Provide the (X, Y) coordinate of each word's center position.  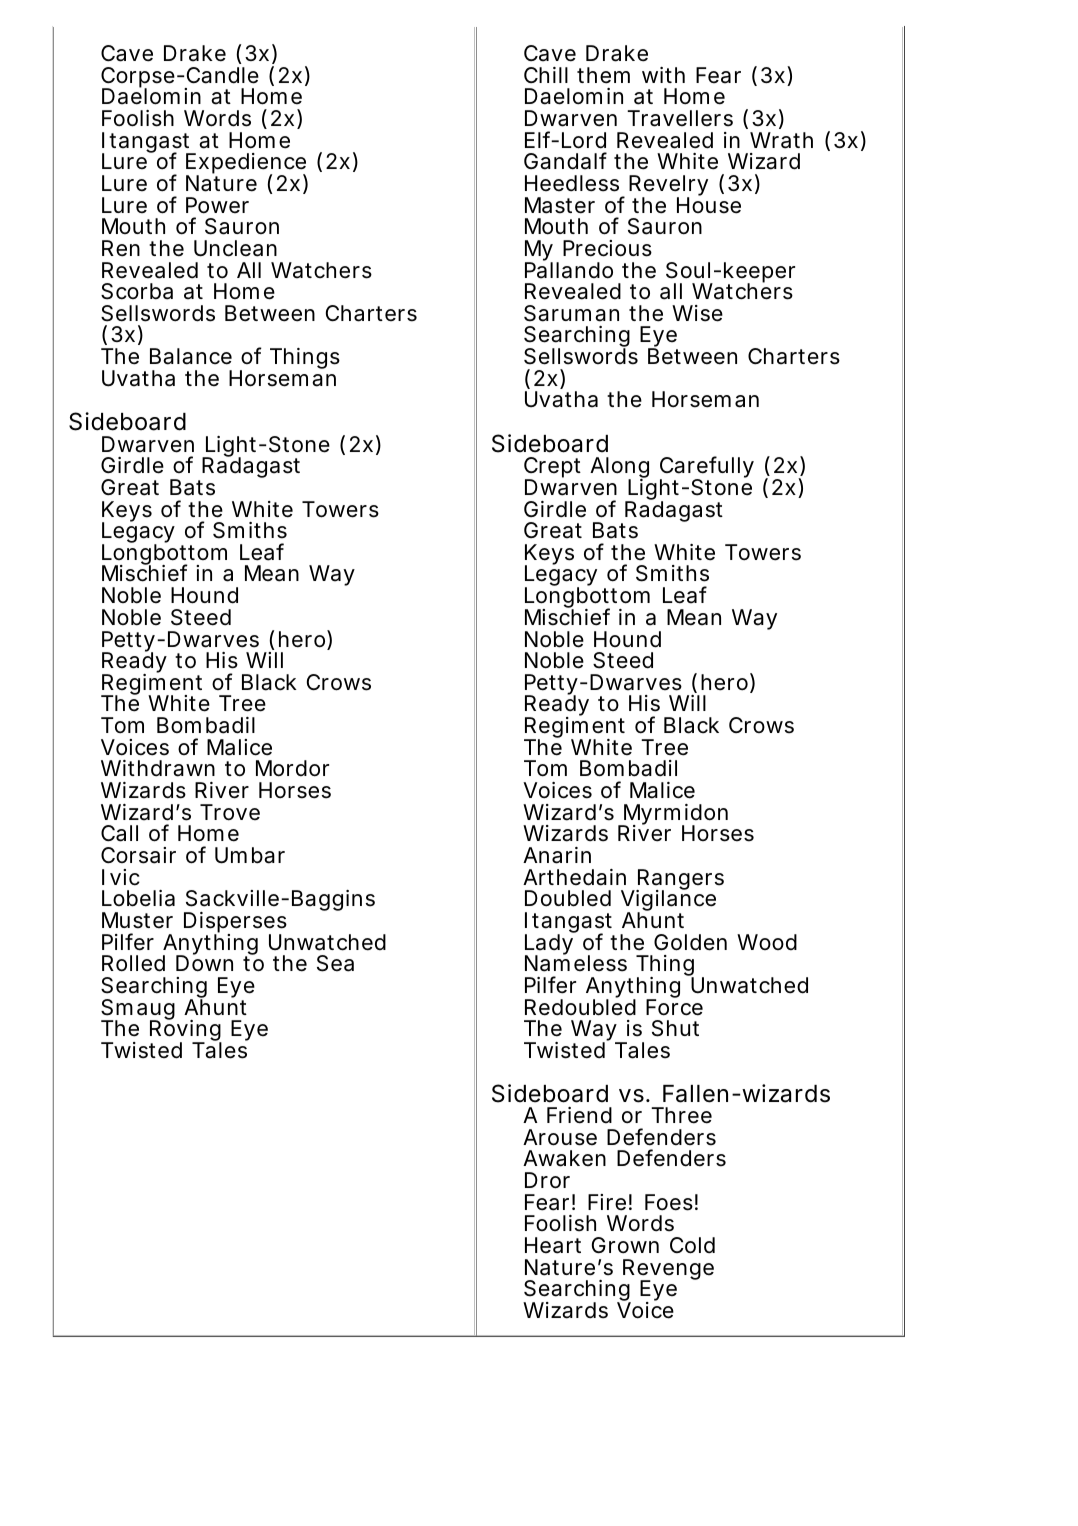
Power (217, 205)
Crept (552, 469)
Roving (186, 1031)
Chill (546, 75)
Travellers (680, 118)
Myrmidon (675, 816)
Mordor (292, 768)
